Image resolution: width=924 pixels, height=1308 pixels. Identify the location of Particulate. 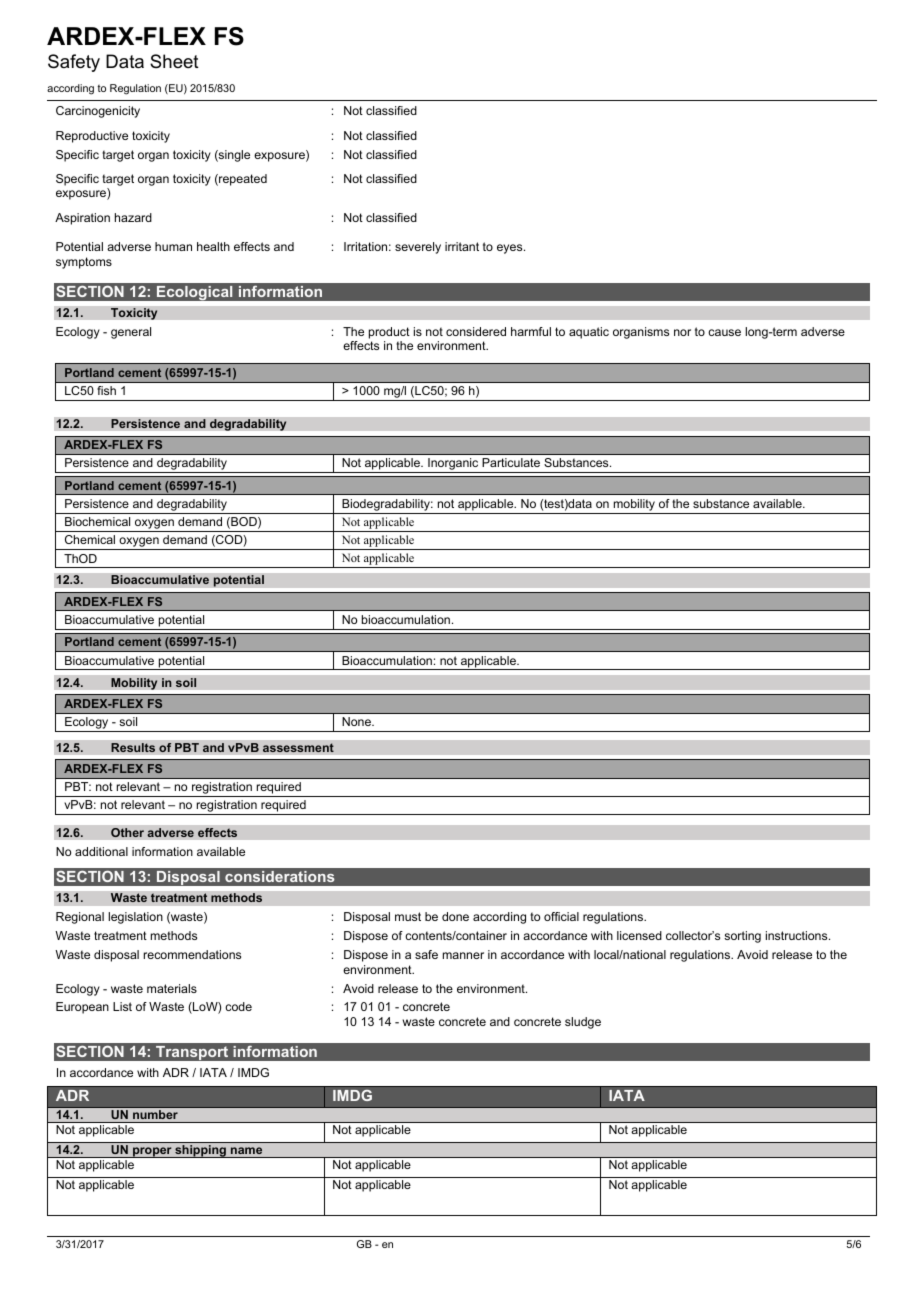
(511, 462).
